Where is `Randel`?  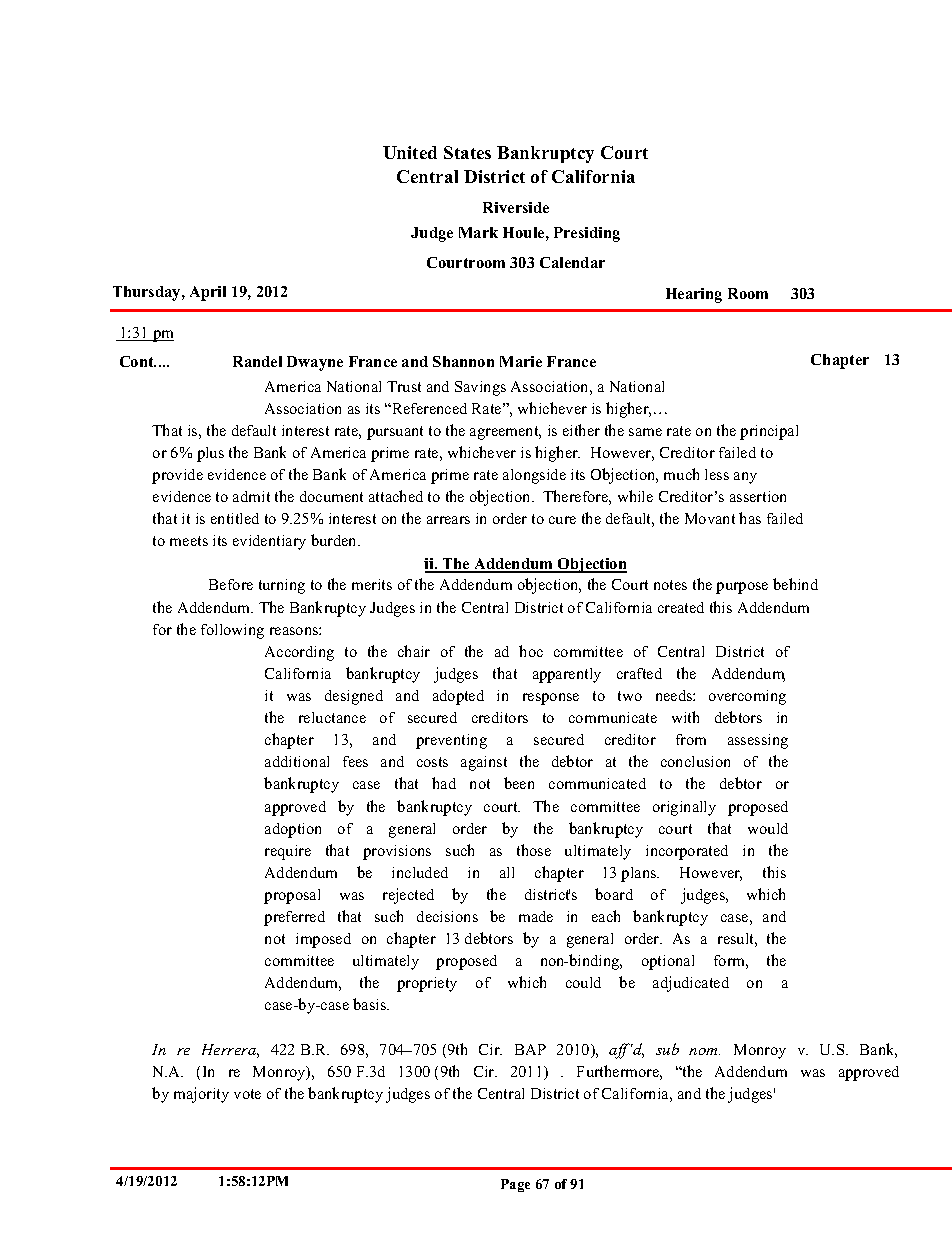 Randel is located at coordinates (257, 361).
